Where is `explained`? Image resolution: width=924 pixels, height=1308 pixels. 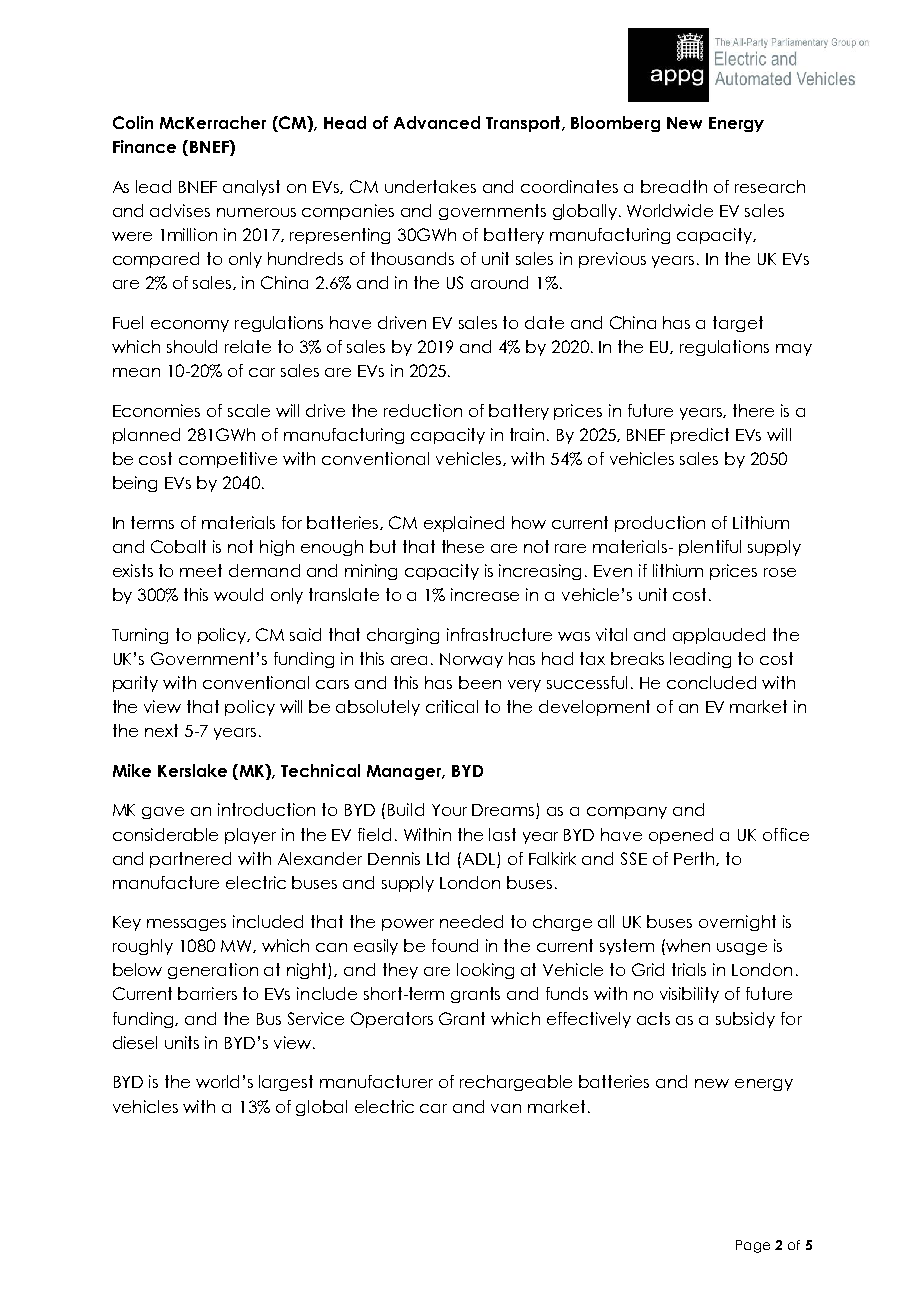 explained is located at coordinates (464, 524).
